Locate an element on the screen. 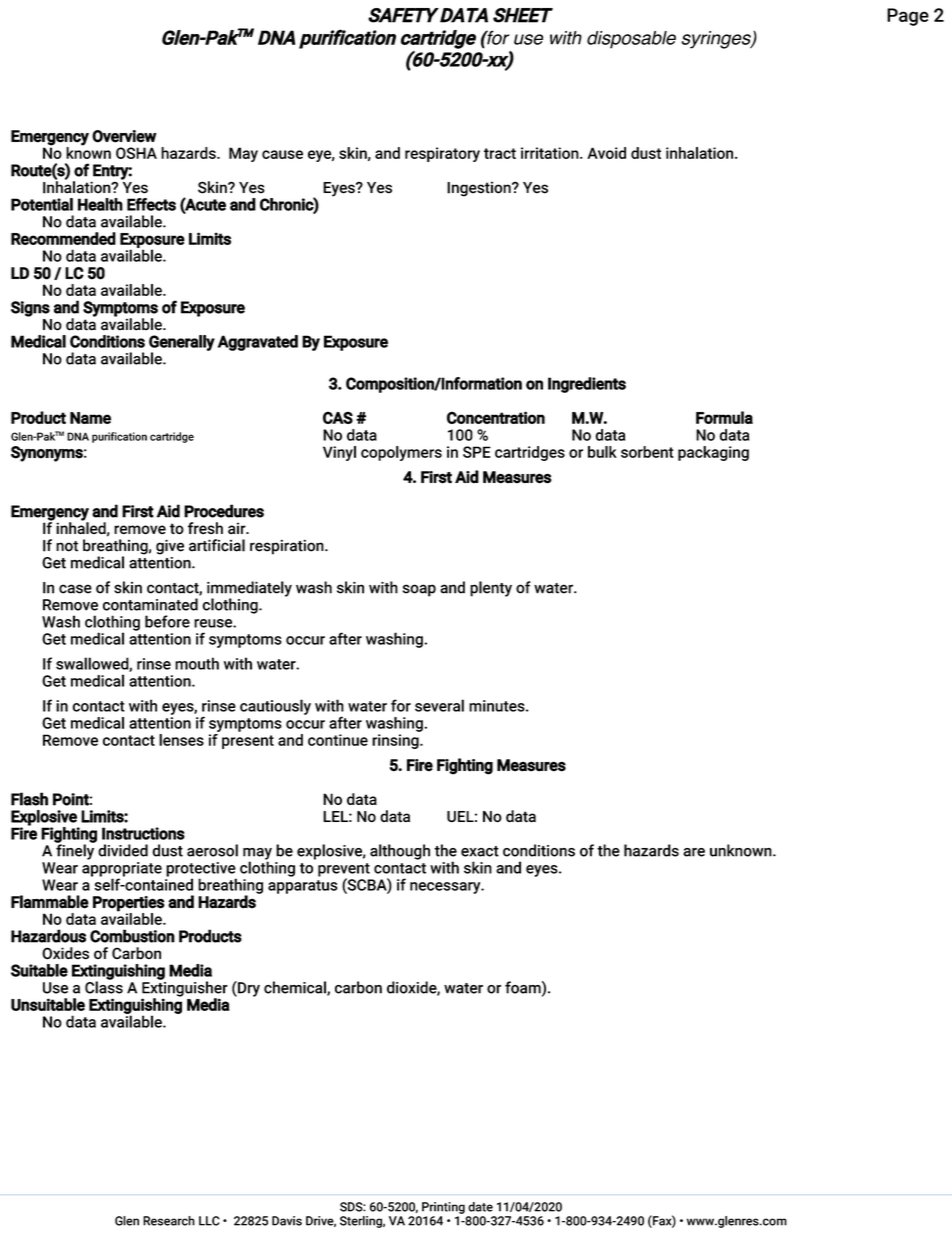 Image resolution: width=952 pixels, height=1233 pixels. Research is located at coordinates (169, 1221).
